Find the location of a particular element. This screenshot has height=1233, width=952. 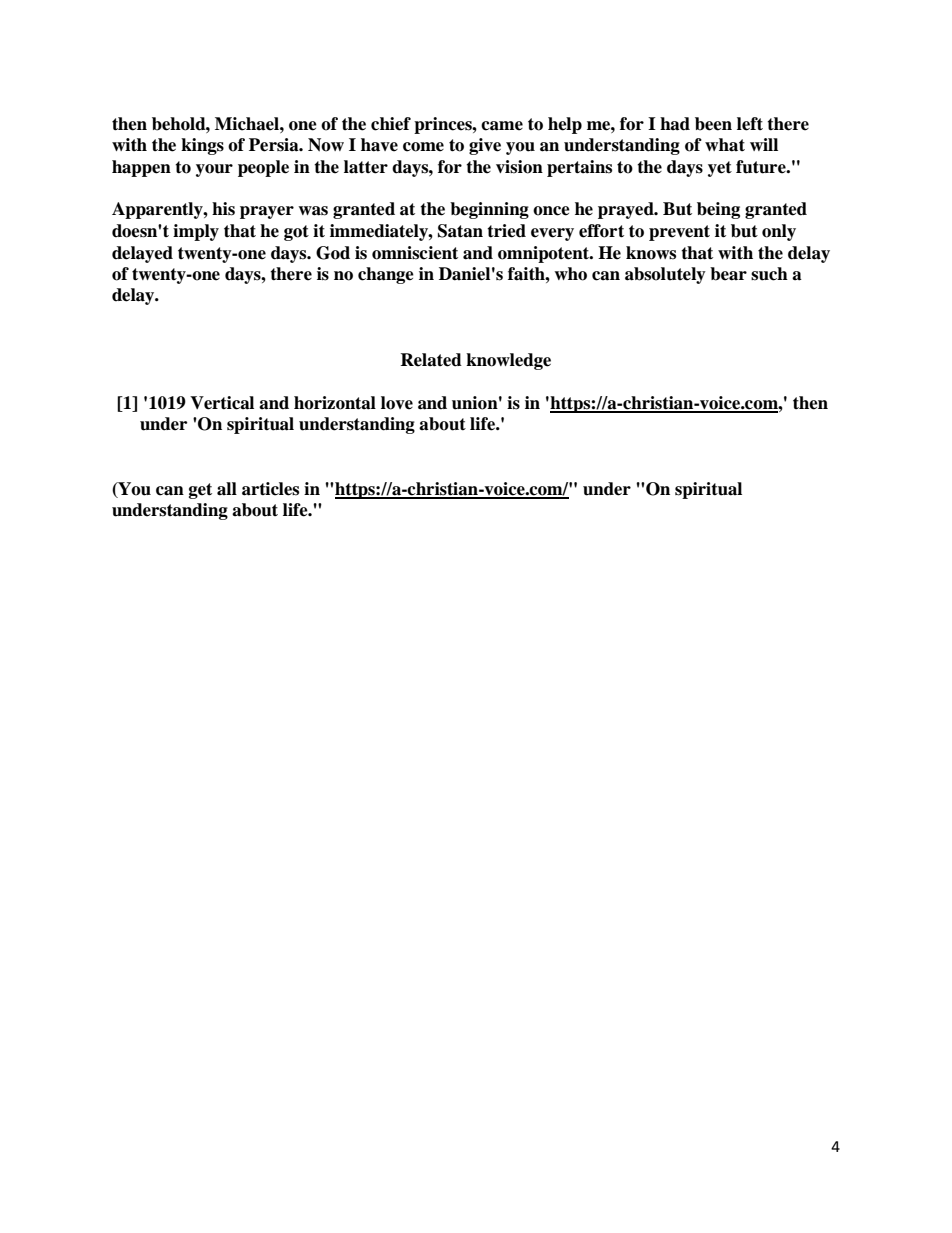

give is located at coordinates (485, 146).
